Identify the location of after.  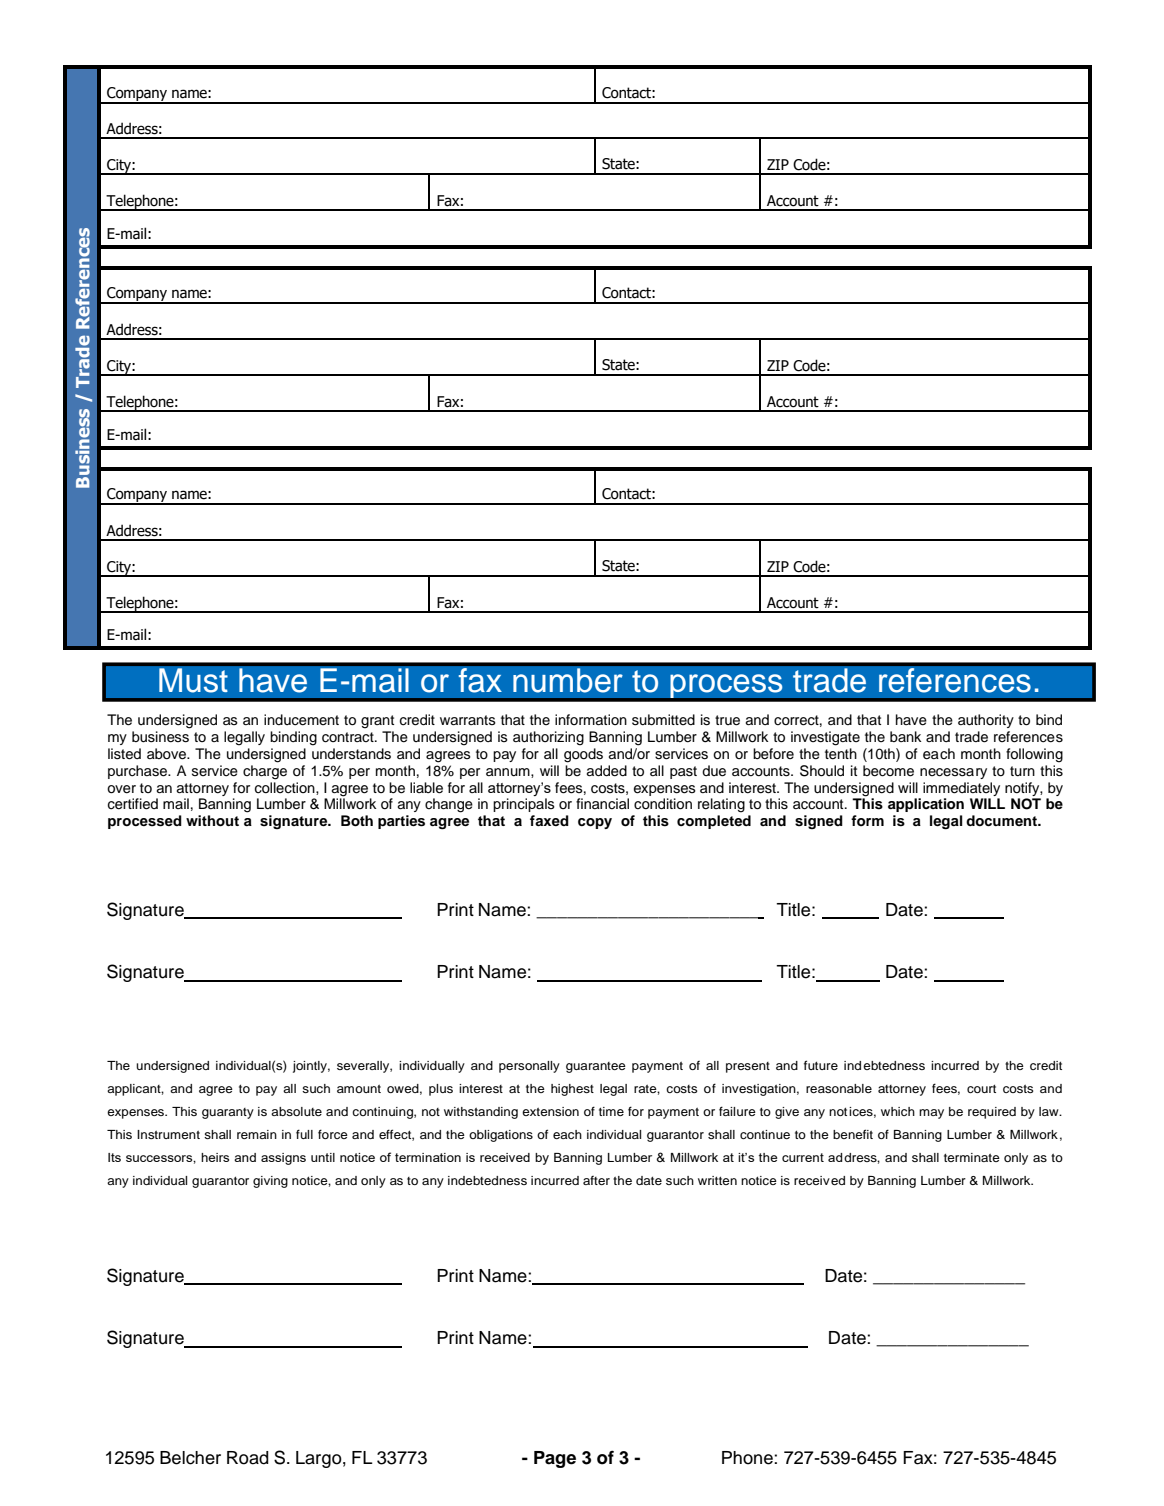
(596, 1180).
